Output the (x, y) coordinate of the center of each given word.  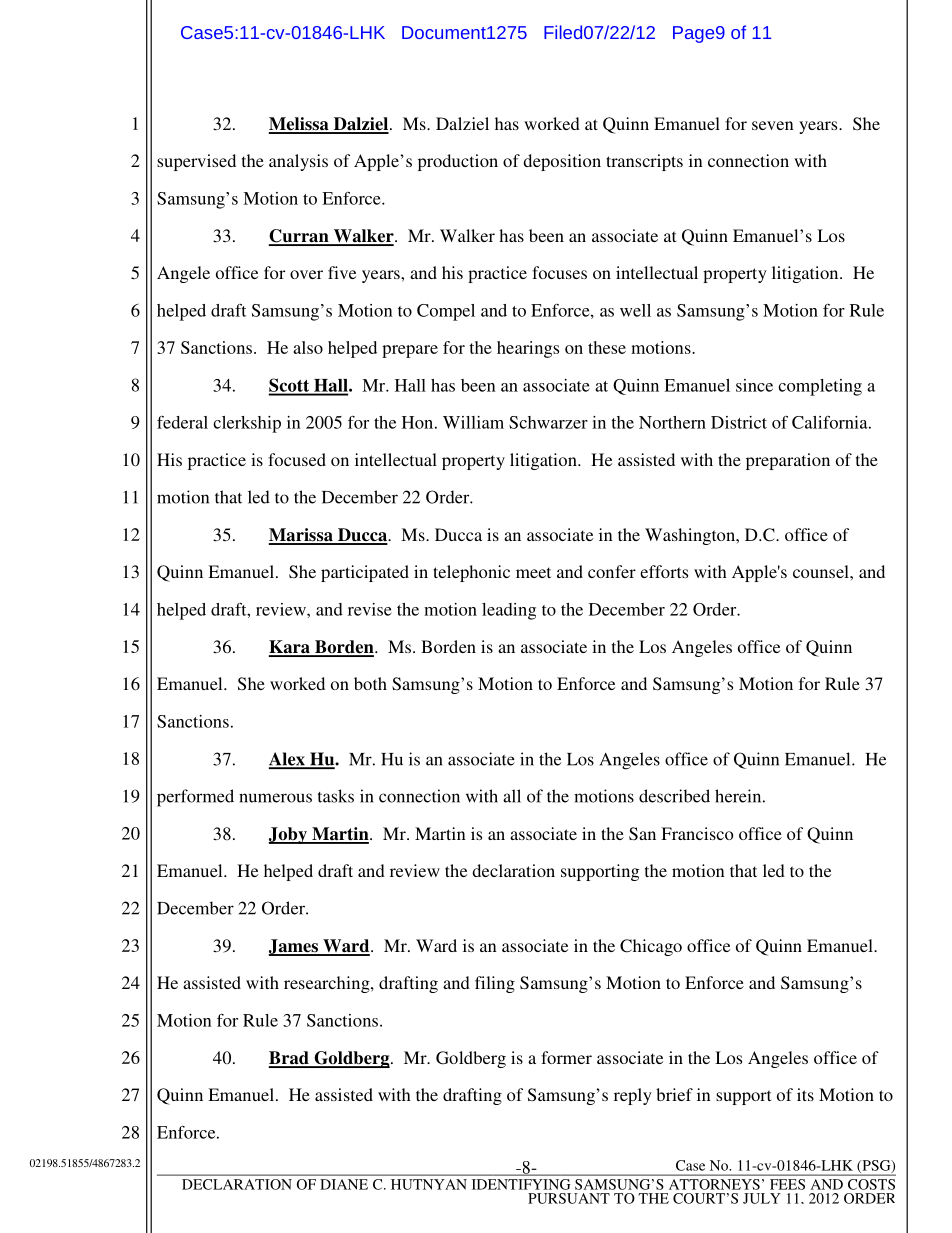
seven (773, 125)
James (294, 947)
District (739, 422)
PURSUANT (569, 1198)
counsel (822, 571)
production (458, 162)
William (473, 422)
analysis (298, 162)
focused (297, 459)
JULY (762, 1198)
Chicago (651, 947)
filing (495, 984)
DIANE (344, 1184)
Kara (290, 648)
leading (509, 611)
